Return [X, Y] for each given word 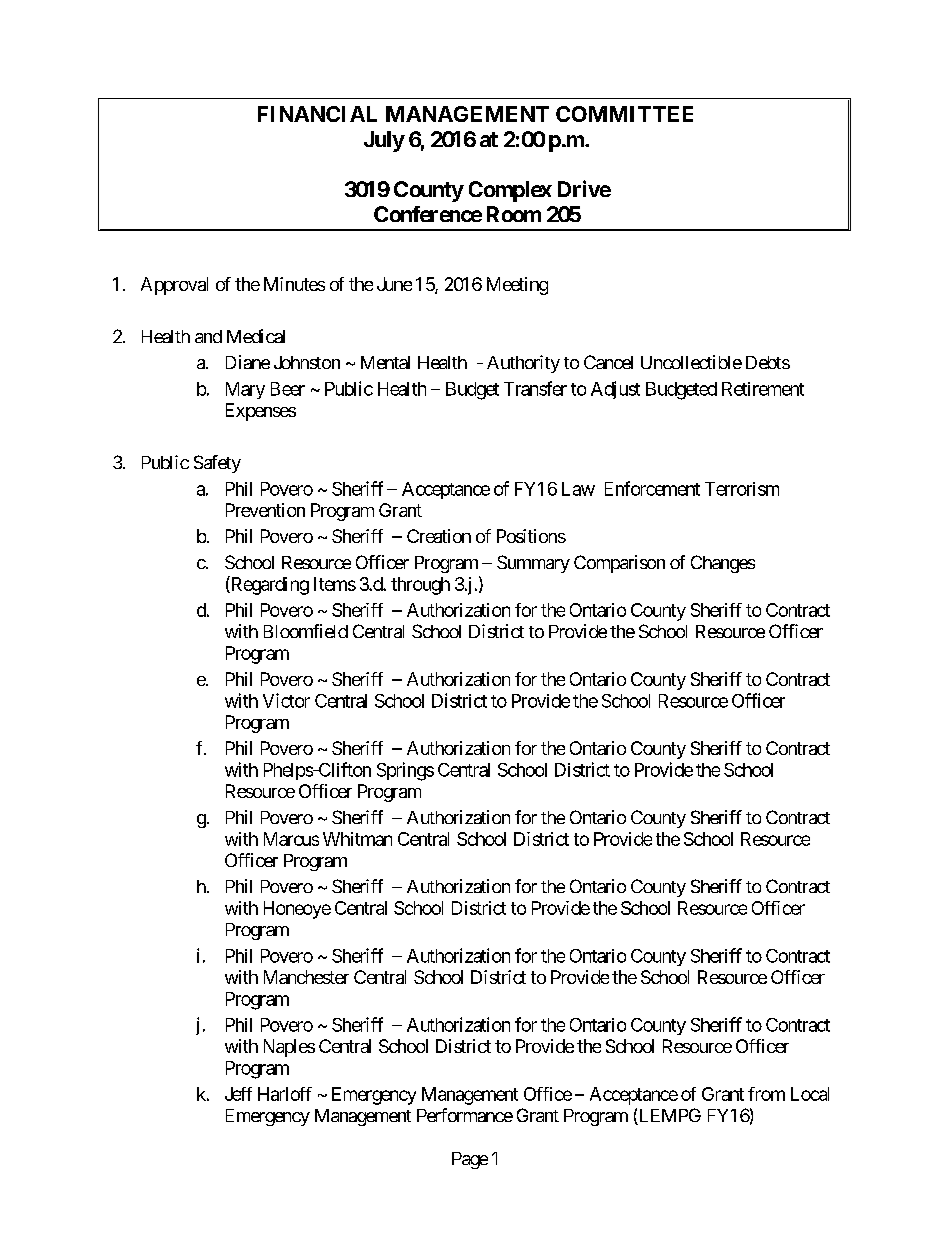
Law [578, 489]
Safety [217, 464]
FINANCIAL [317, 114]
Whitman [357, 839]
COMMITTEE [624, 114]
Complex [510, 191]
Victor [286, 700]
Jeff [238, 1094]
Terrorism [742, 489]
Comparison [619, 564]
